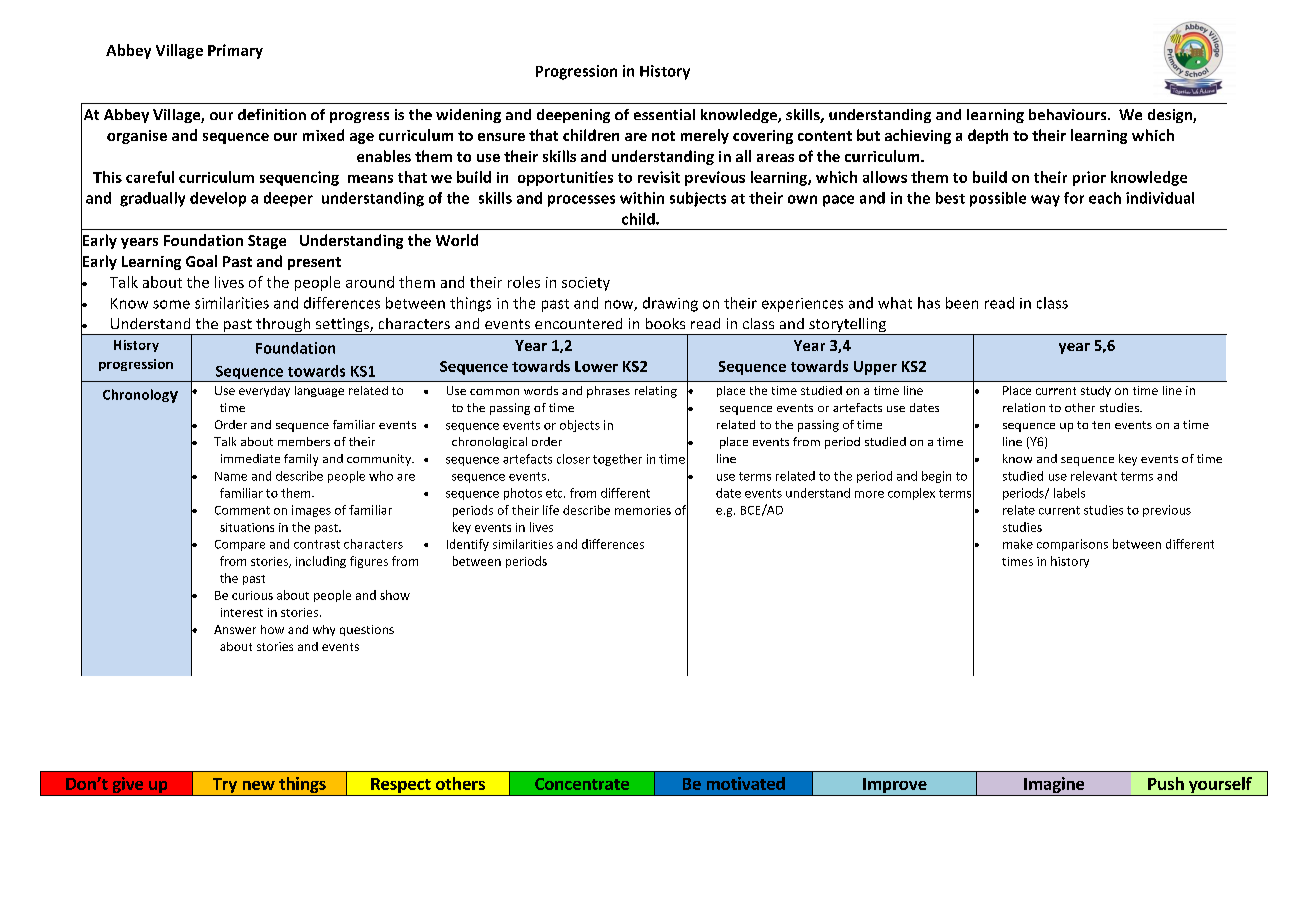 This screenshot has height=924, width=1308. Describe the element at coordinates (1072, 545) in the screenshot. I see `comparisons` at that location.
